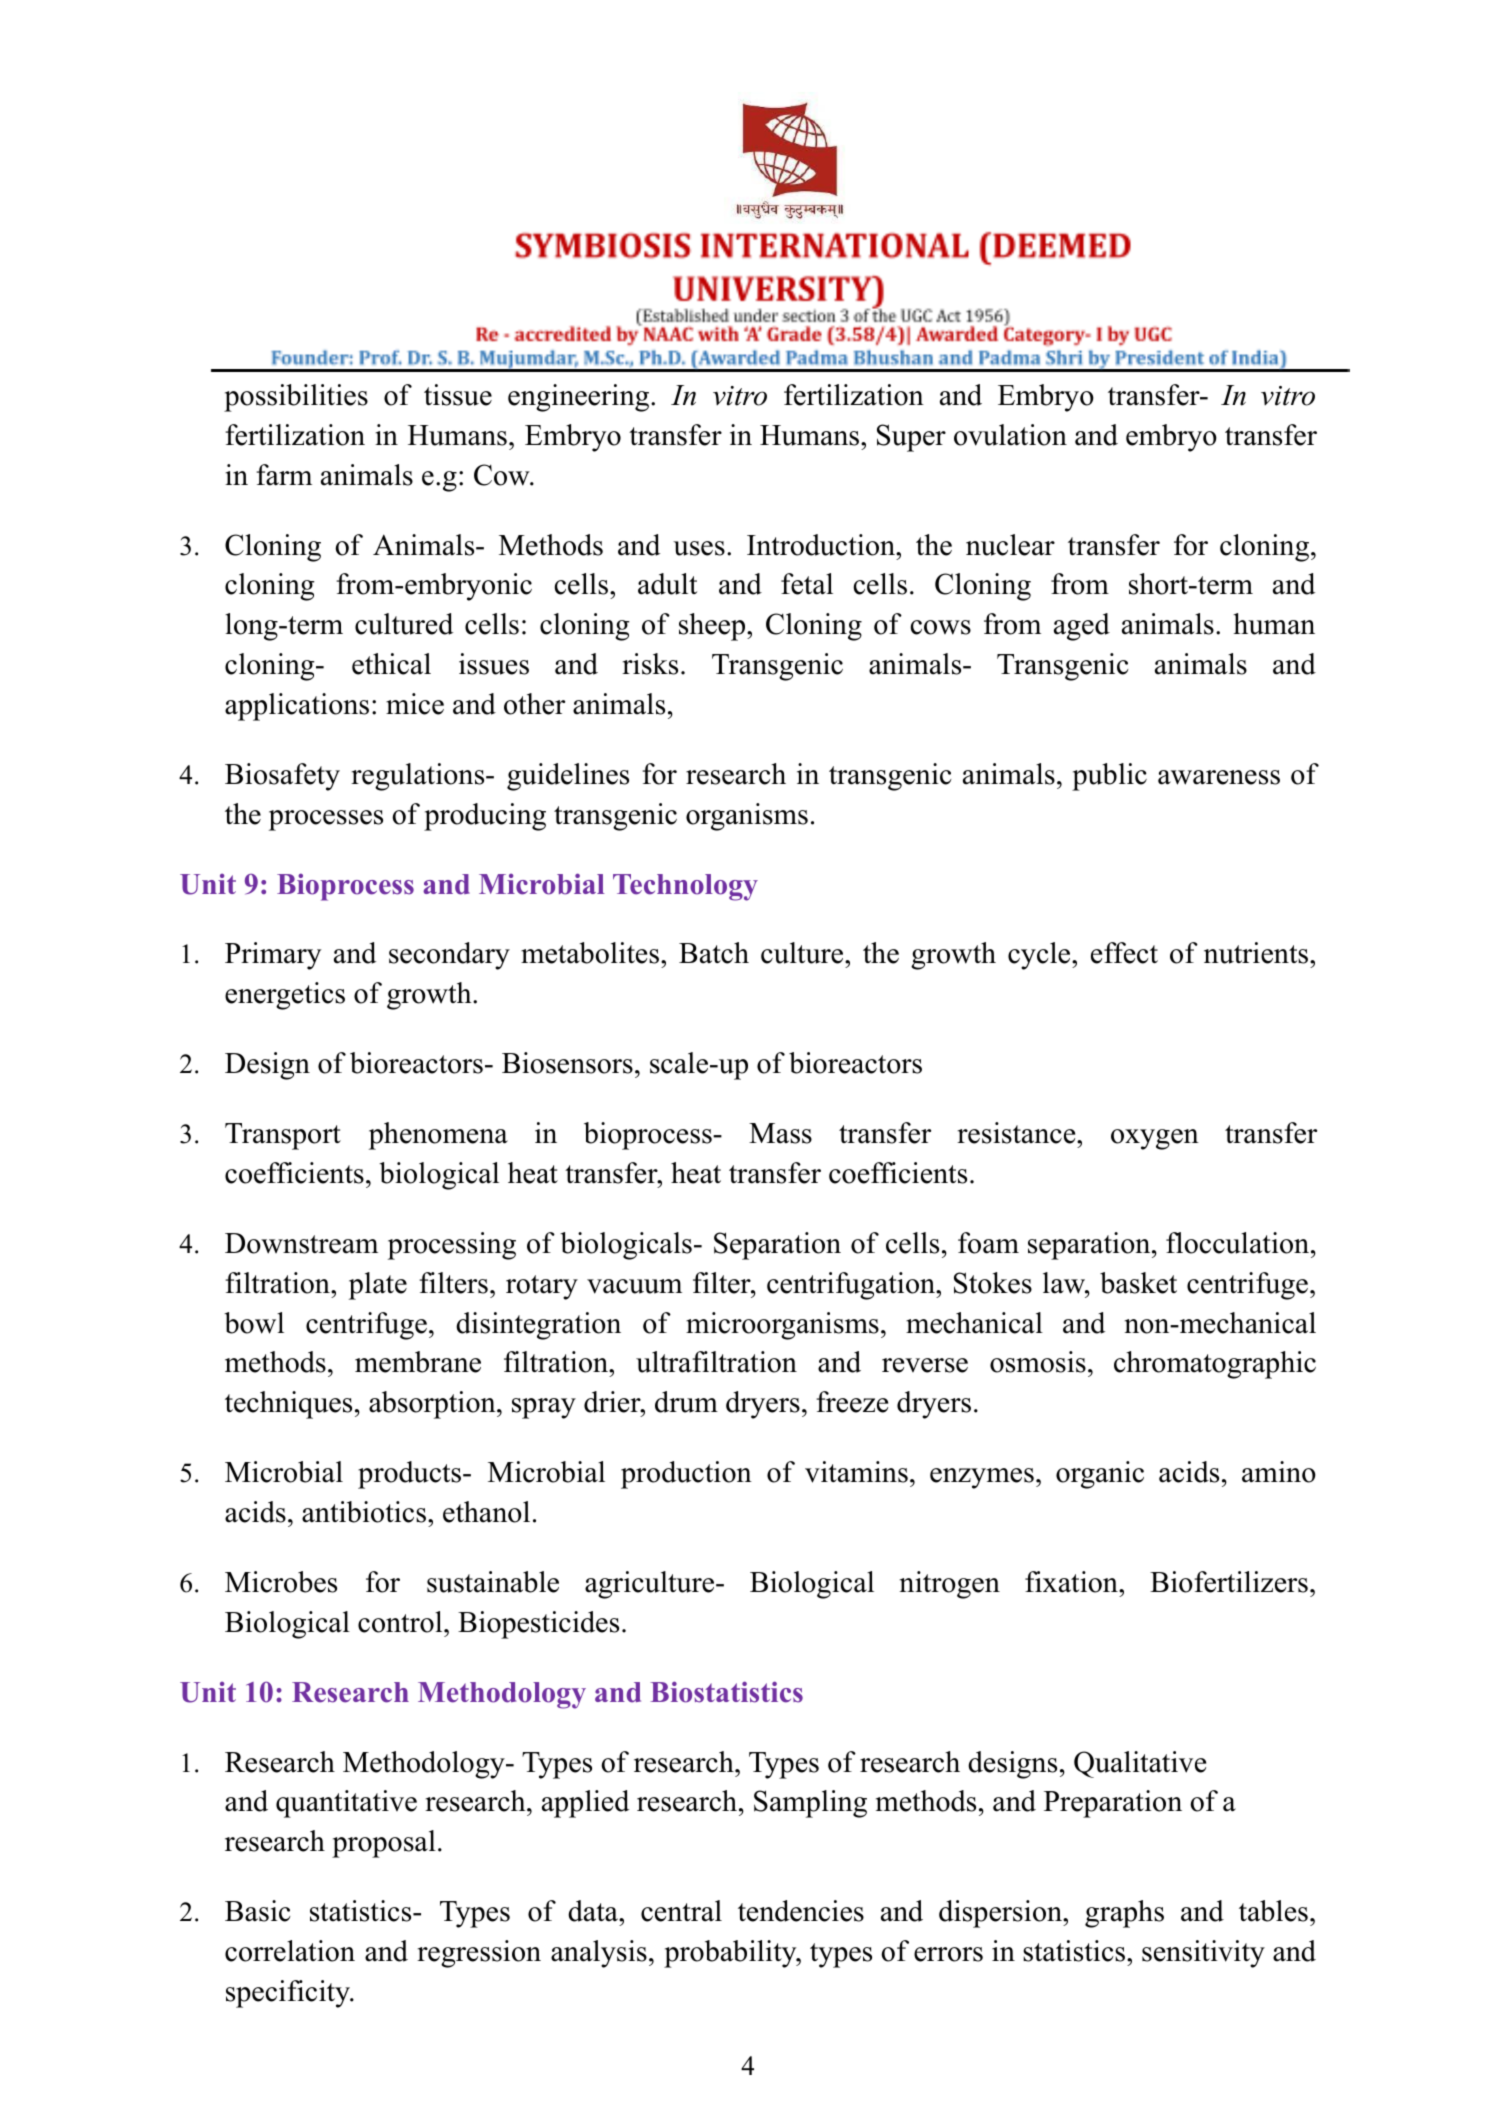 The width and height of the screenshot is (1496, 2113). I want to click on fixation, so click(1072, 1582).
